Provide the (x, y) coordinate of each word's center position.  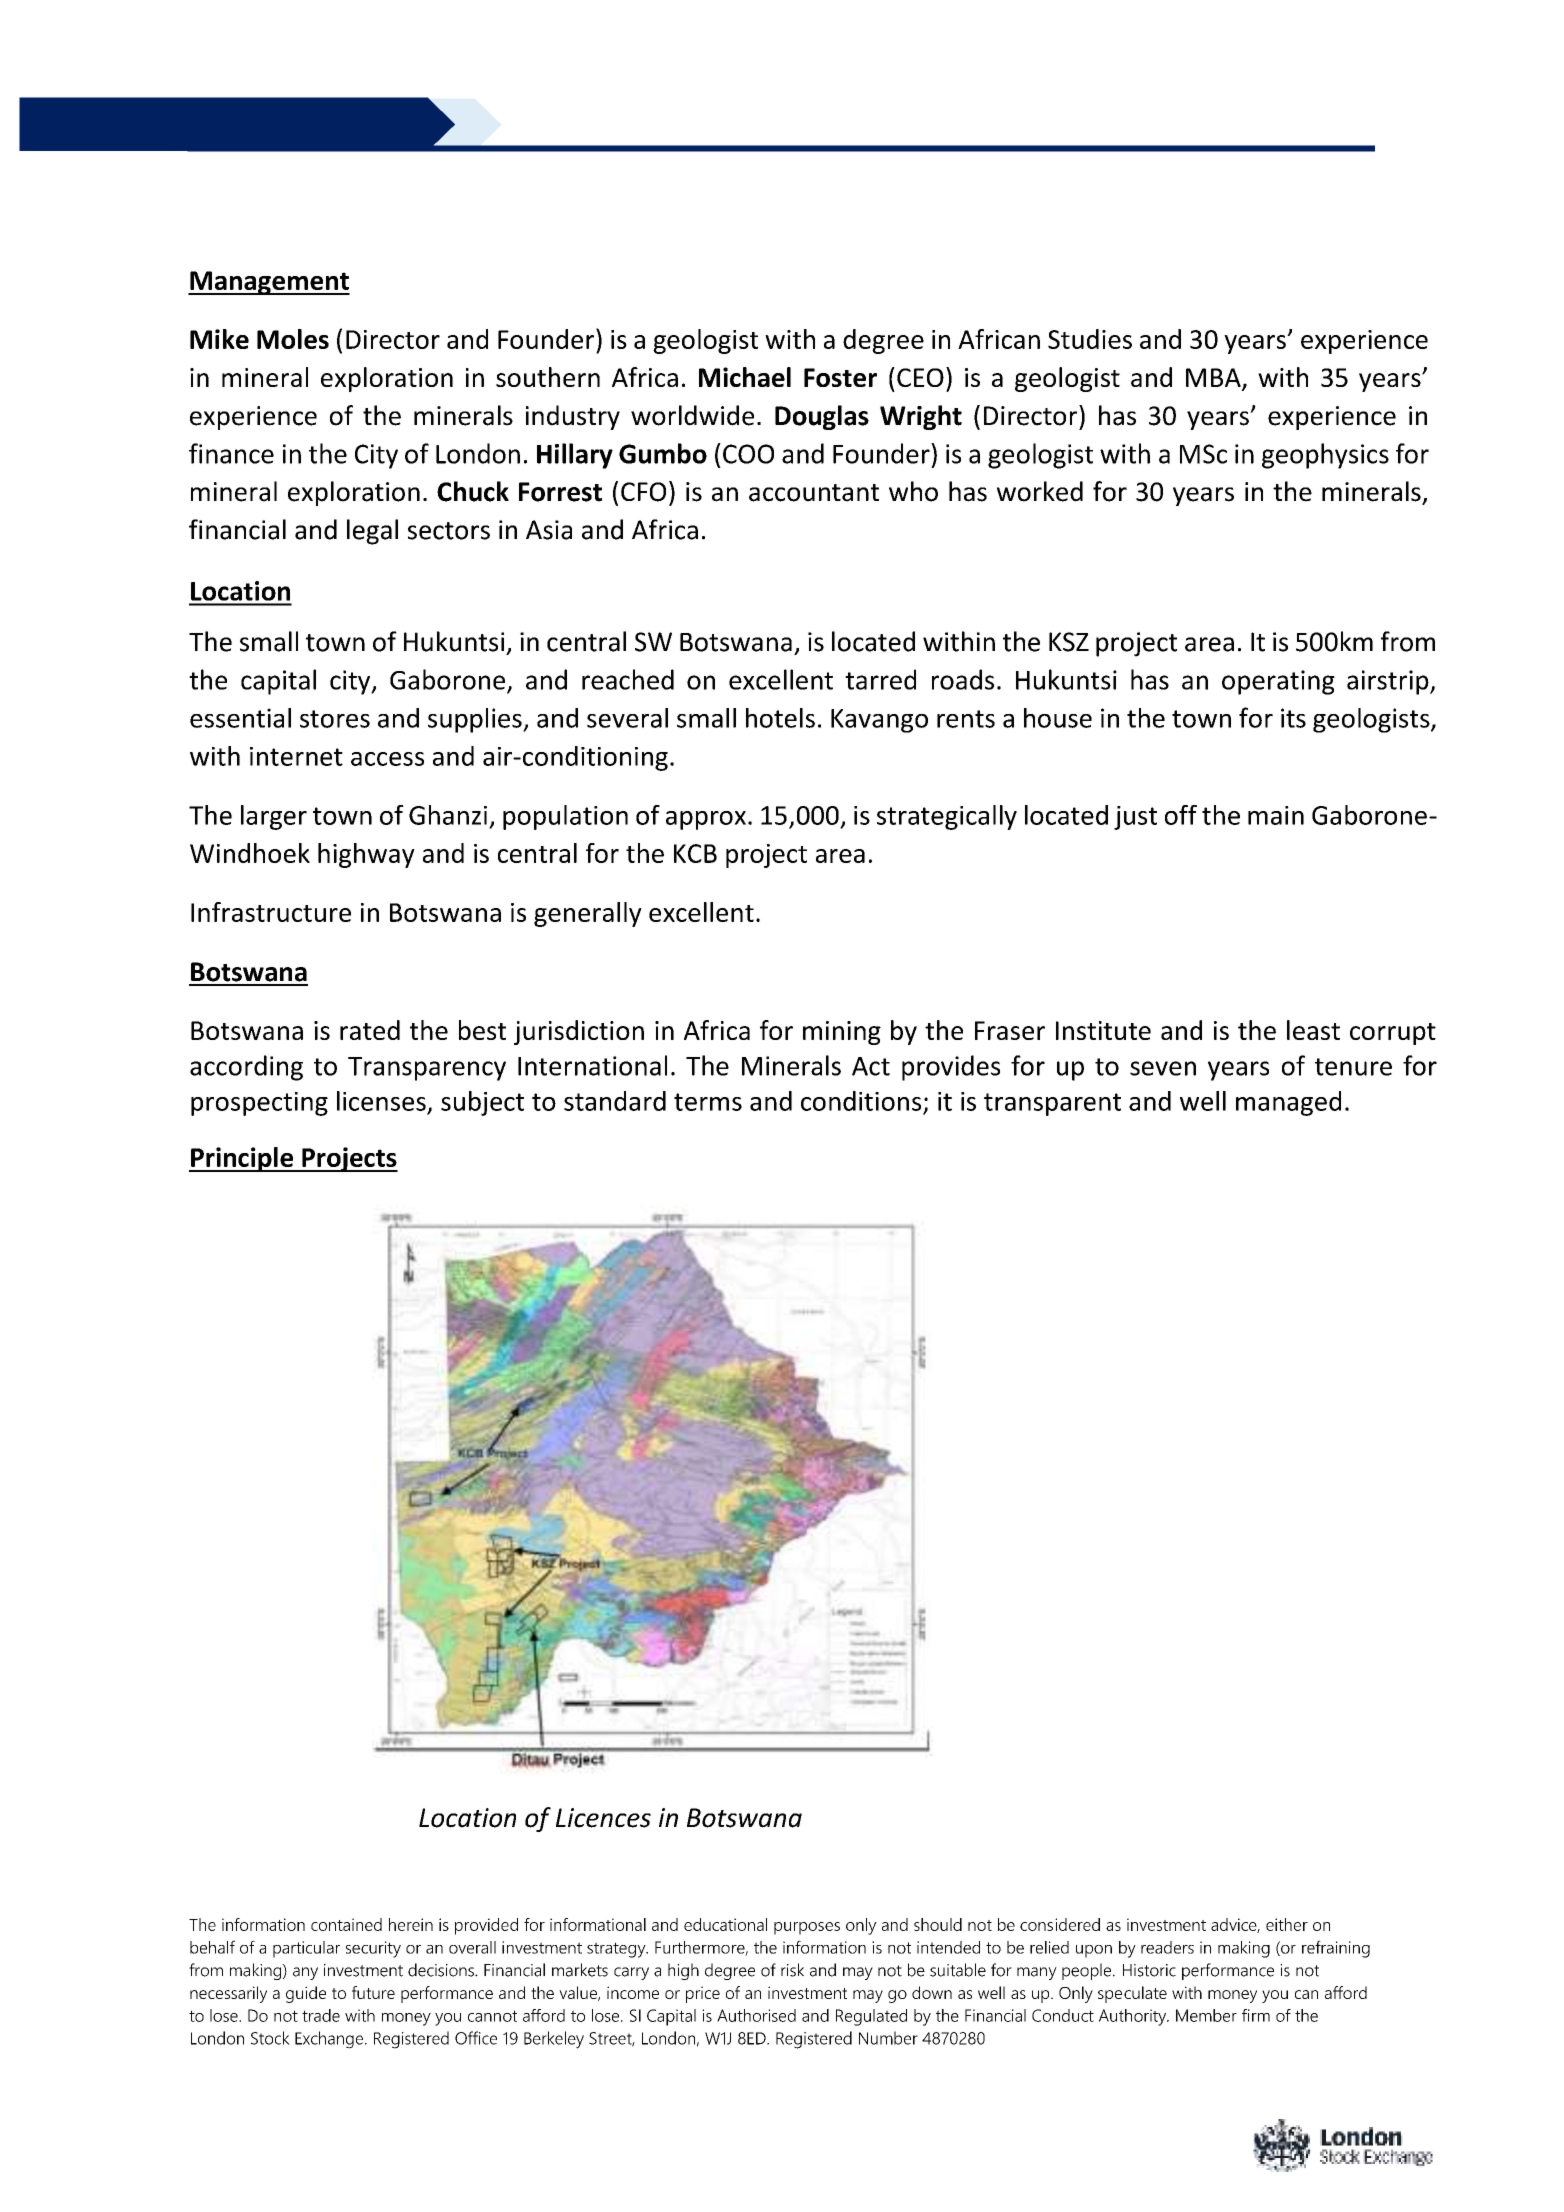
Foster (840, 377)
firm (1256, 2015)
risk (792, 1970)
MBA (1214, 378)
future (373, 1992)
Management (269, 283)
